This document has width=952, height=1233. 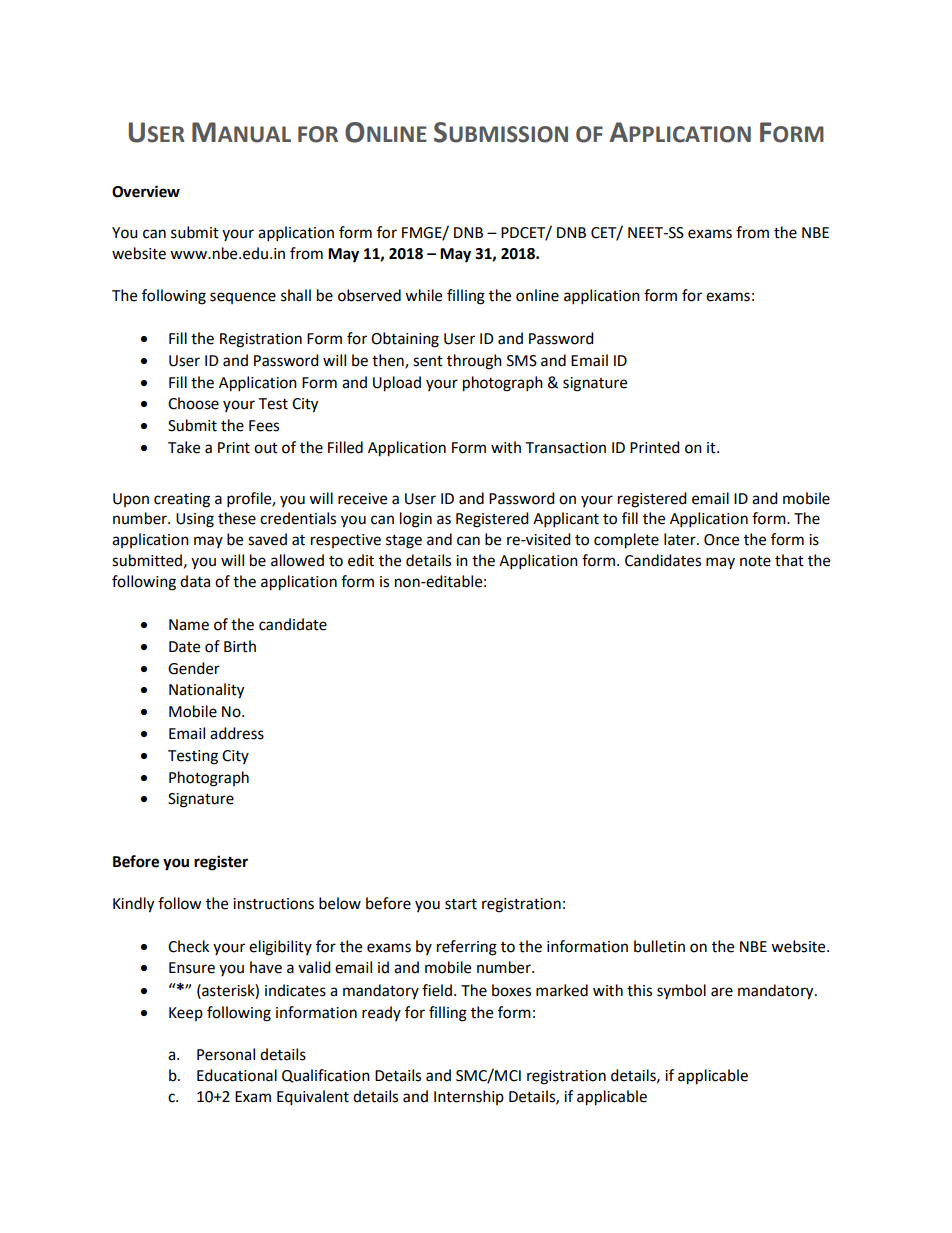 I want to click on Overview, so click(x=146, y=191).
